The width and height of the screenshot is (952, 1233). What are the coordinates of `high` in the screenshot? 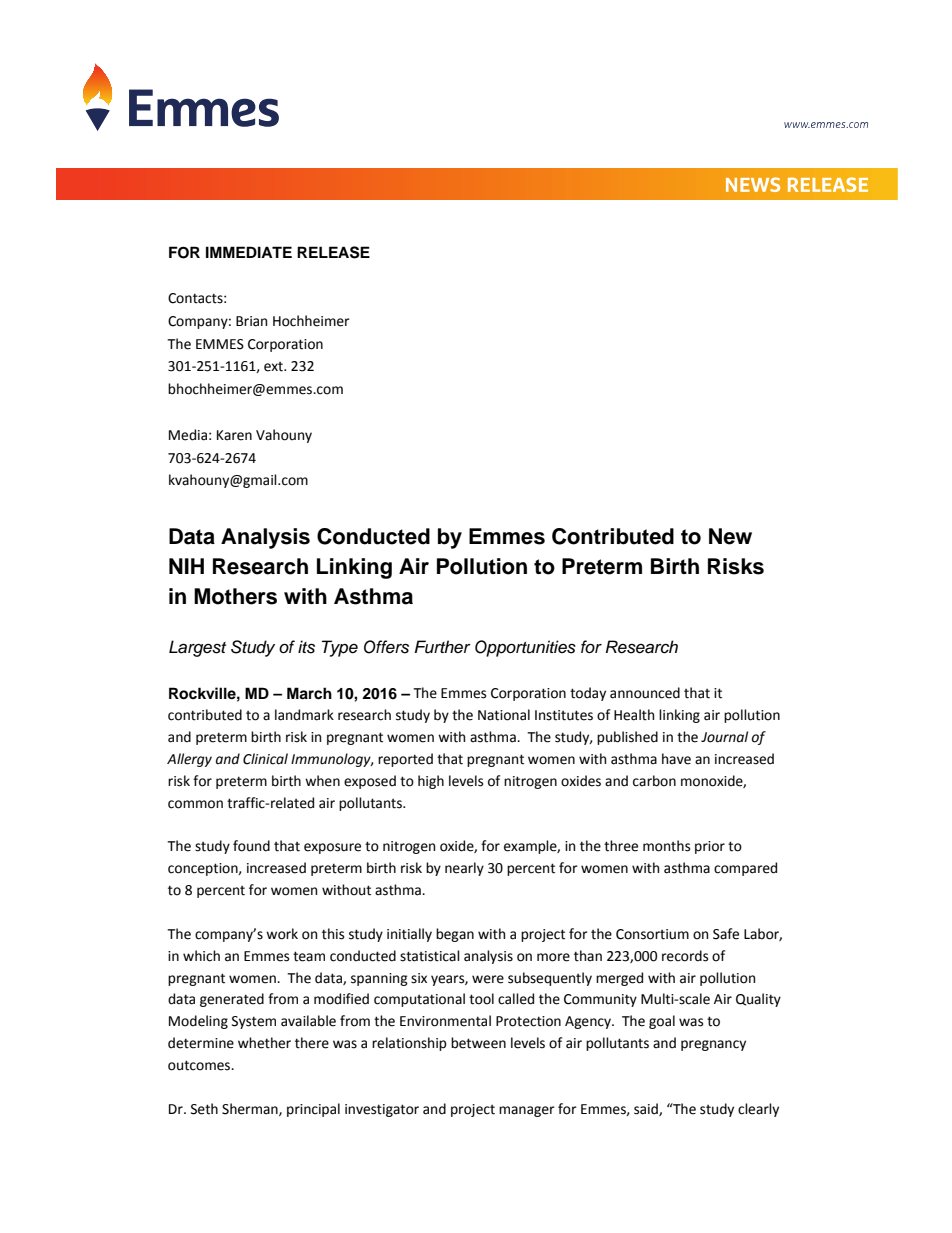 It's located at (431, 782).
